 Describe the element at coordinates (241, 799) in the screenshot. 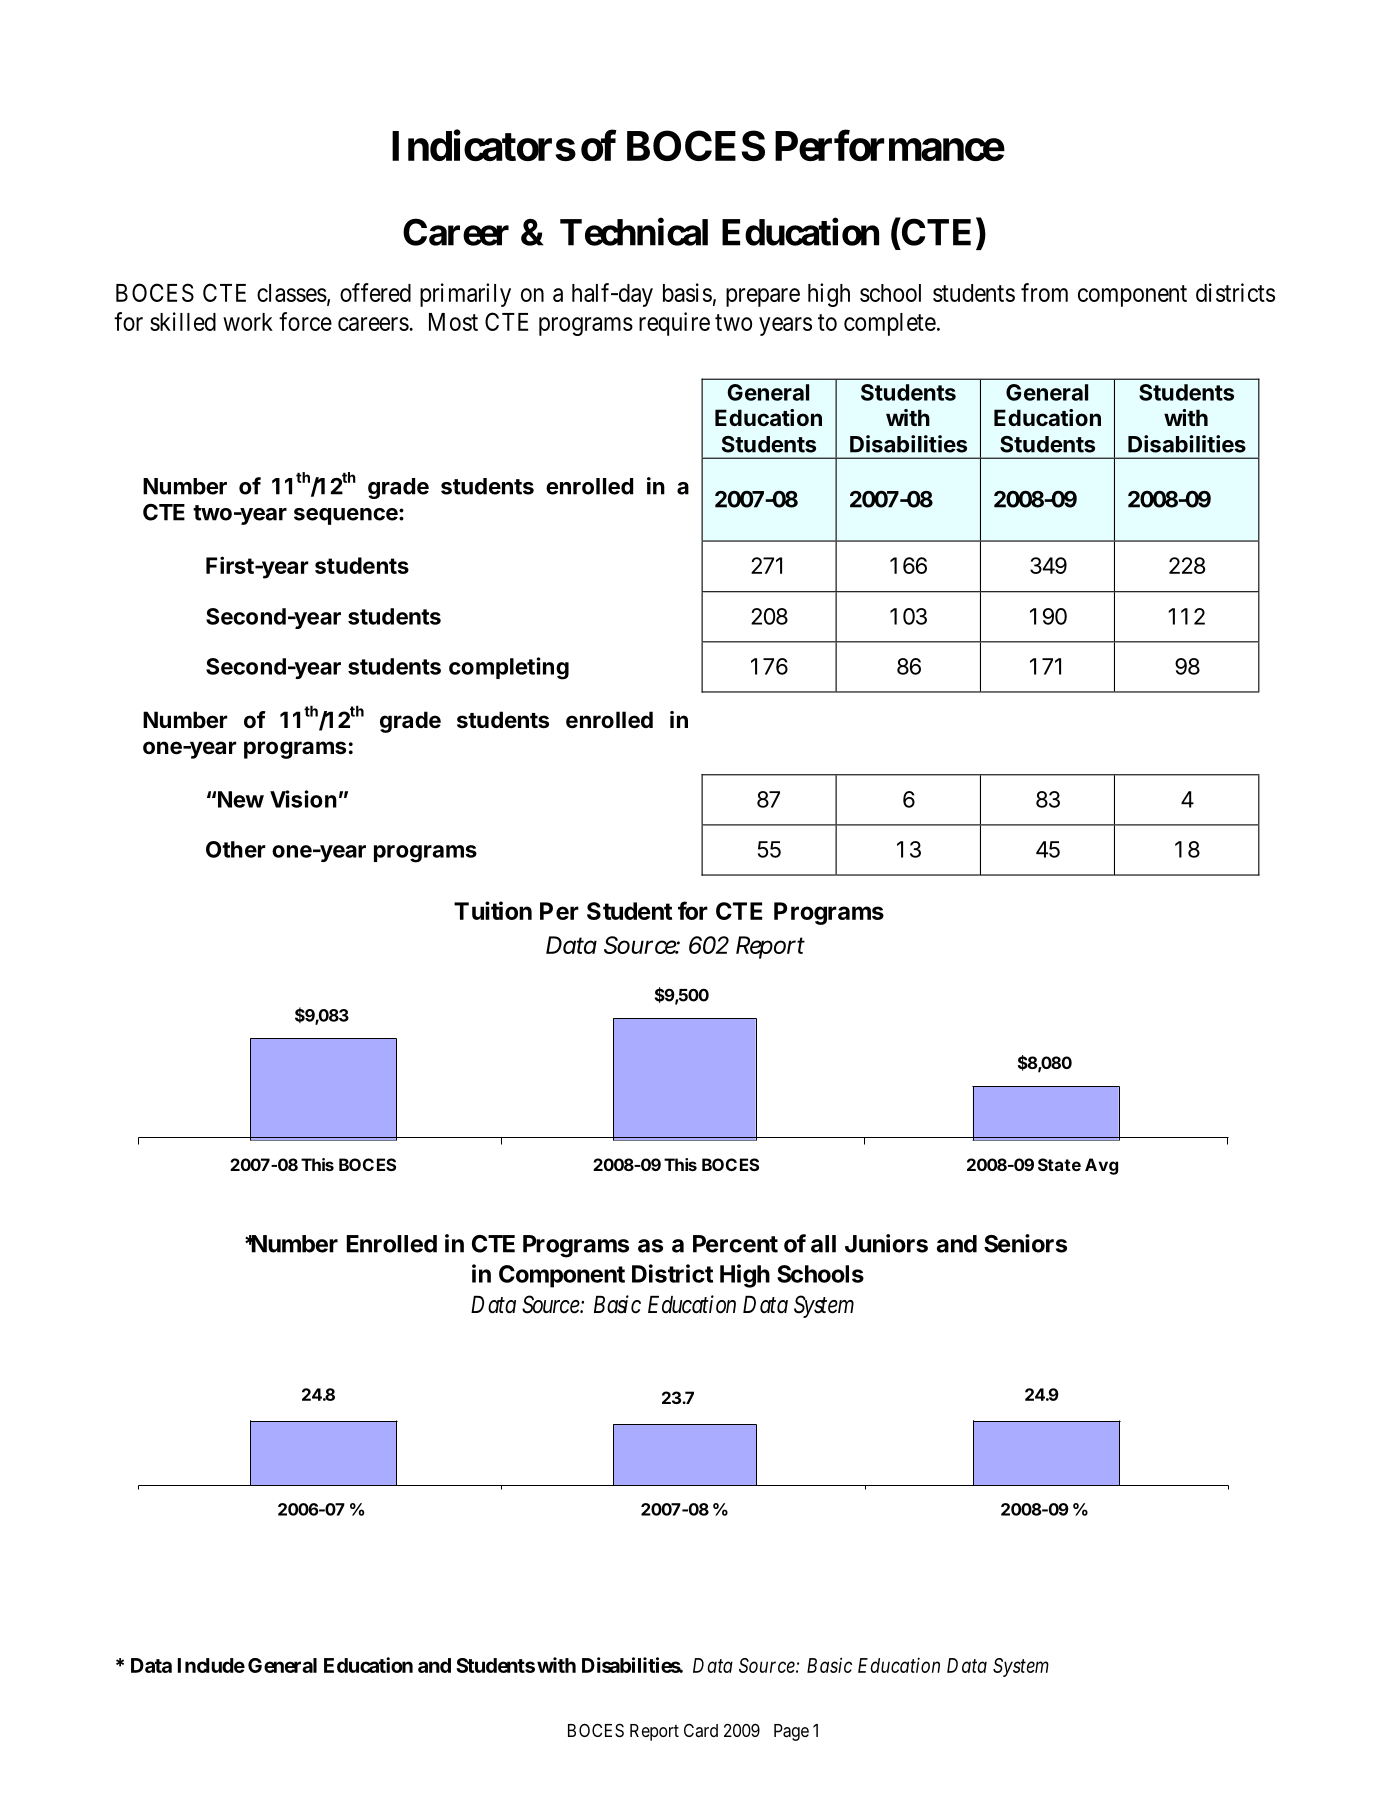

I see `New` at that location.
